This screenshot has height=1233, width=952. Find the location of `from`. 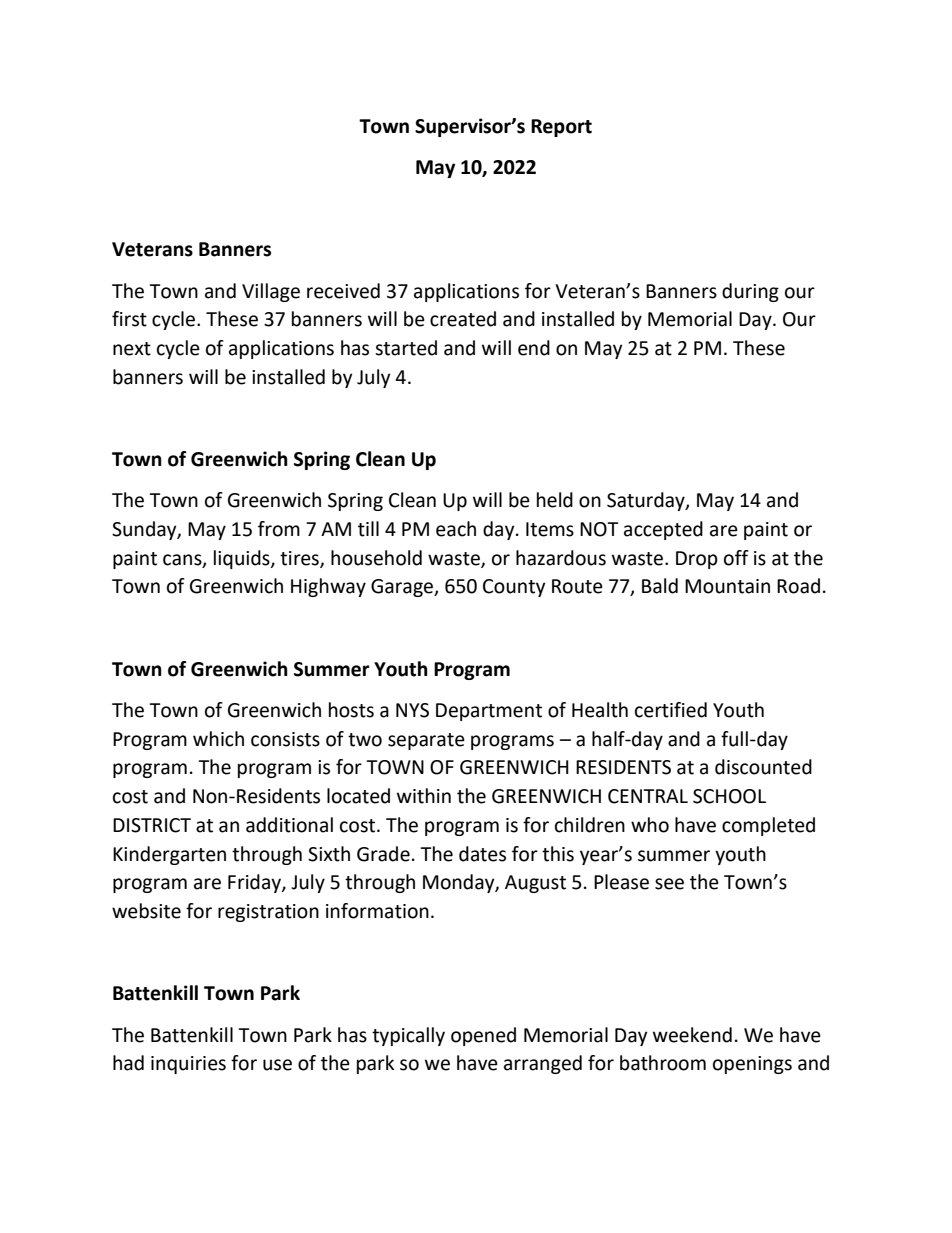

from is located at coordinates (279, 529).
